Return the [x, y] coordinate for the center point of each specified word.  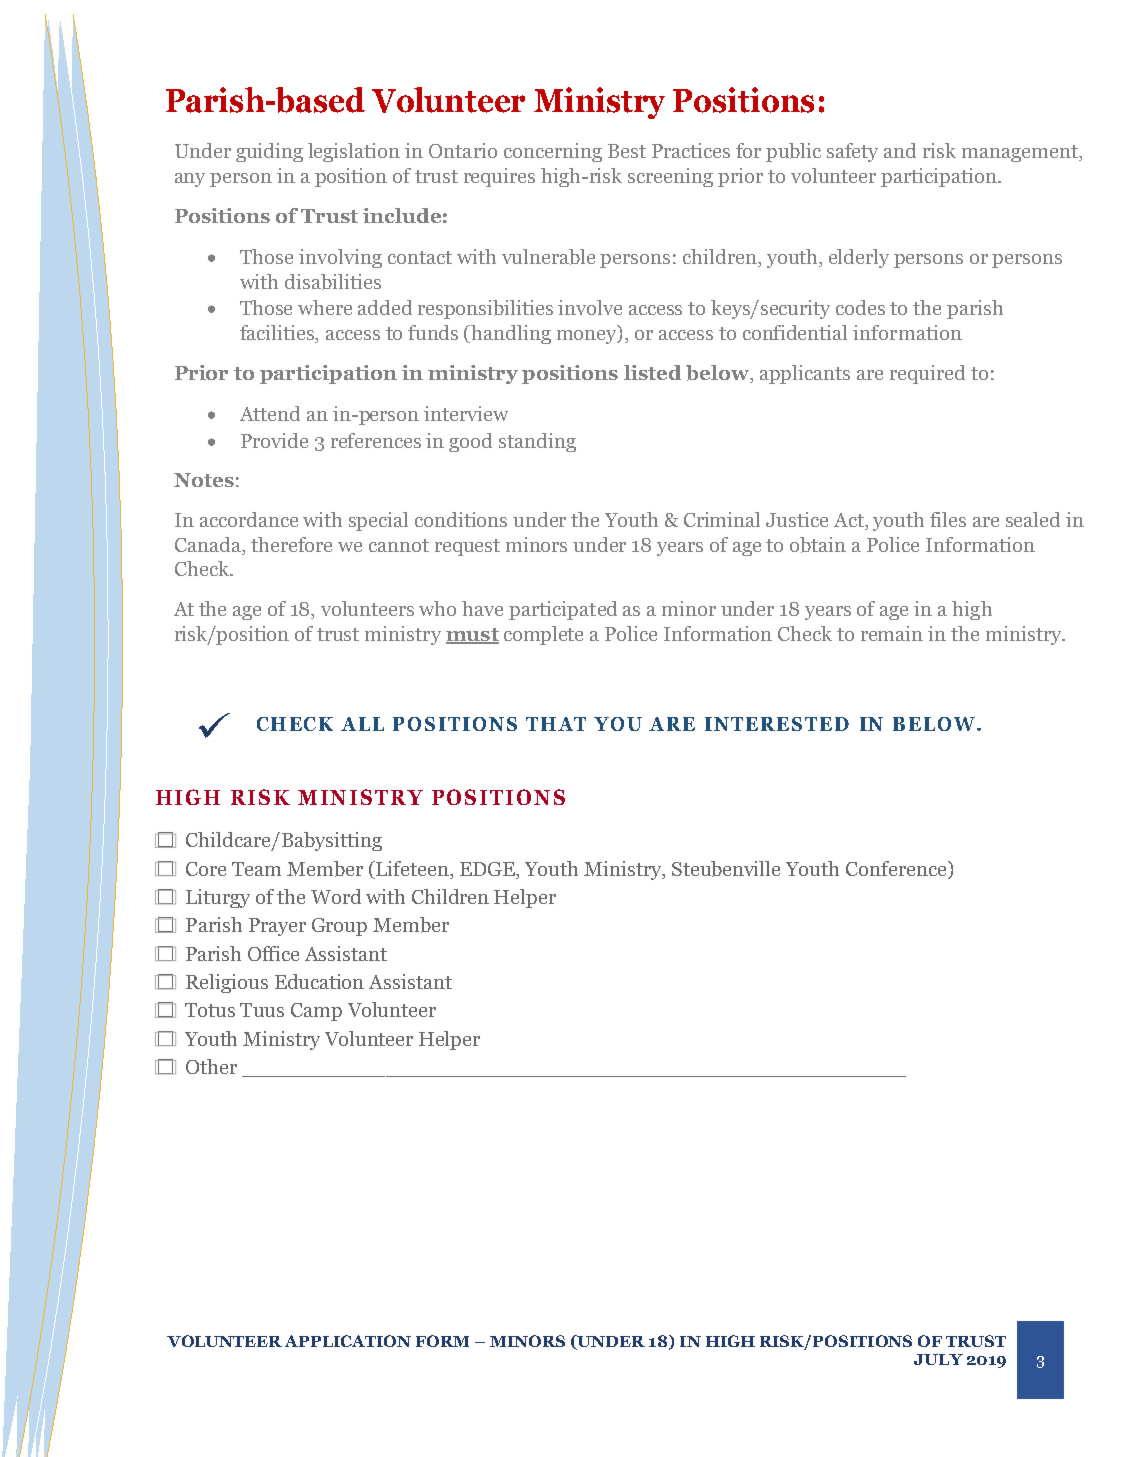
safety [852, 152]
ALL [362, 724]
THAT [556, 724]
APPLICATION [348, 1341]
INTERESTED [777, 724]
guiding [269, 152]
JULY [938, 1359]
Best [627, 151]
